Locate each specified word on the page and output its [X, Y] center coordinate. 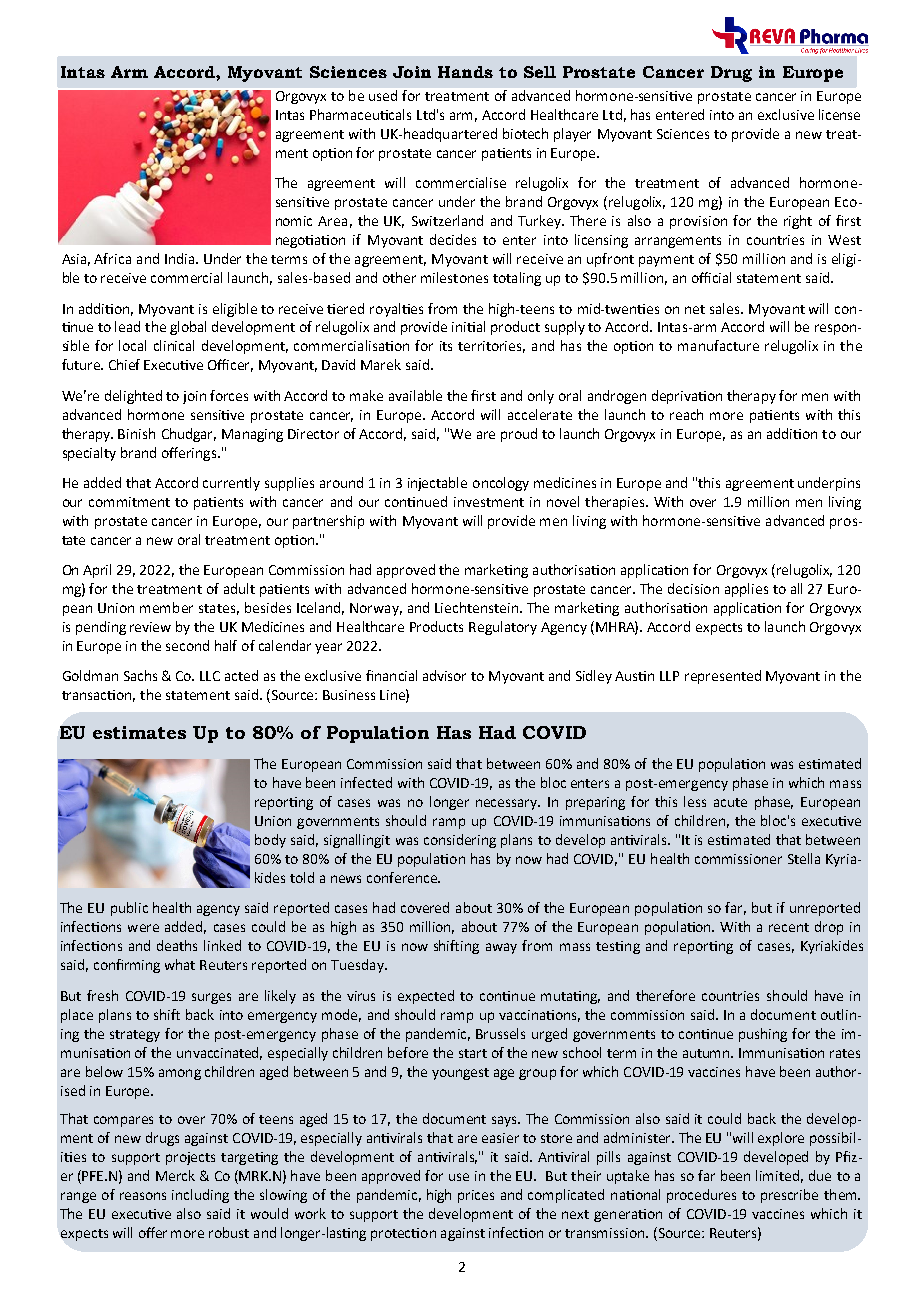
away [501, 948]
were [143, 928]
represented [723, 677]
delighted [133, 397]
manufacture [718, 345]
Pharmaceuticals [360, 114]
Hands [465, 72]
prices [476, 1196]
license [839, 114]
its [446, 346]
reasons [143, 1196]
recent [789, 927]
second [187, 645]
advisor [444, 675]
